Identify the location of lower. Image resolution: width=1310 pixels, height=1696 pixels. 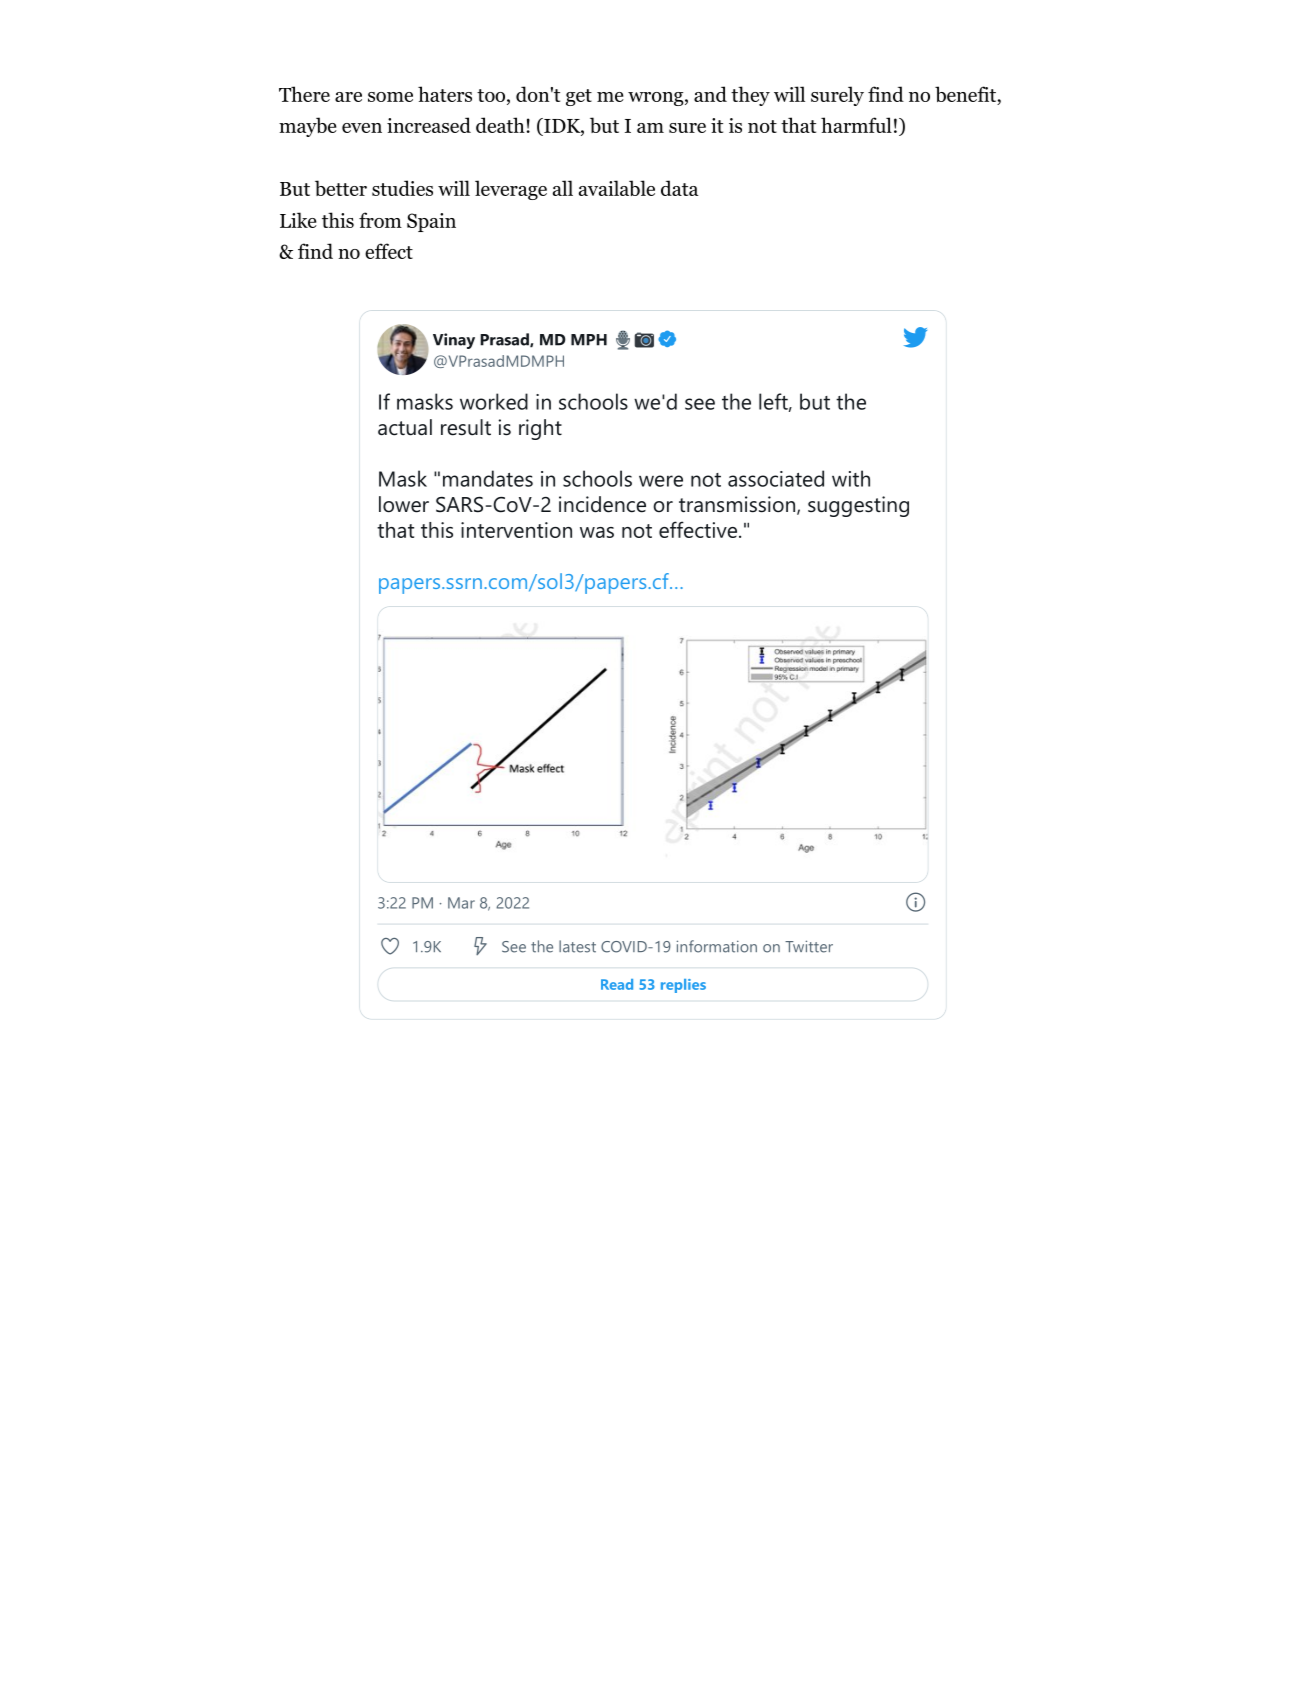
(404, 504).
